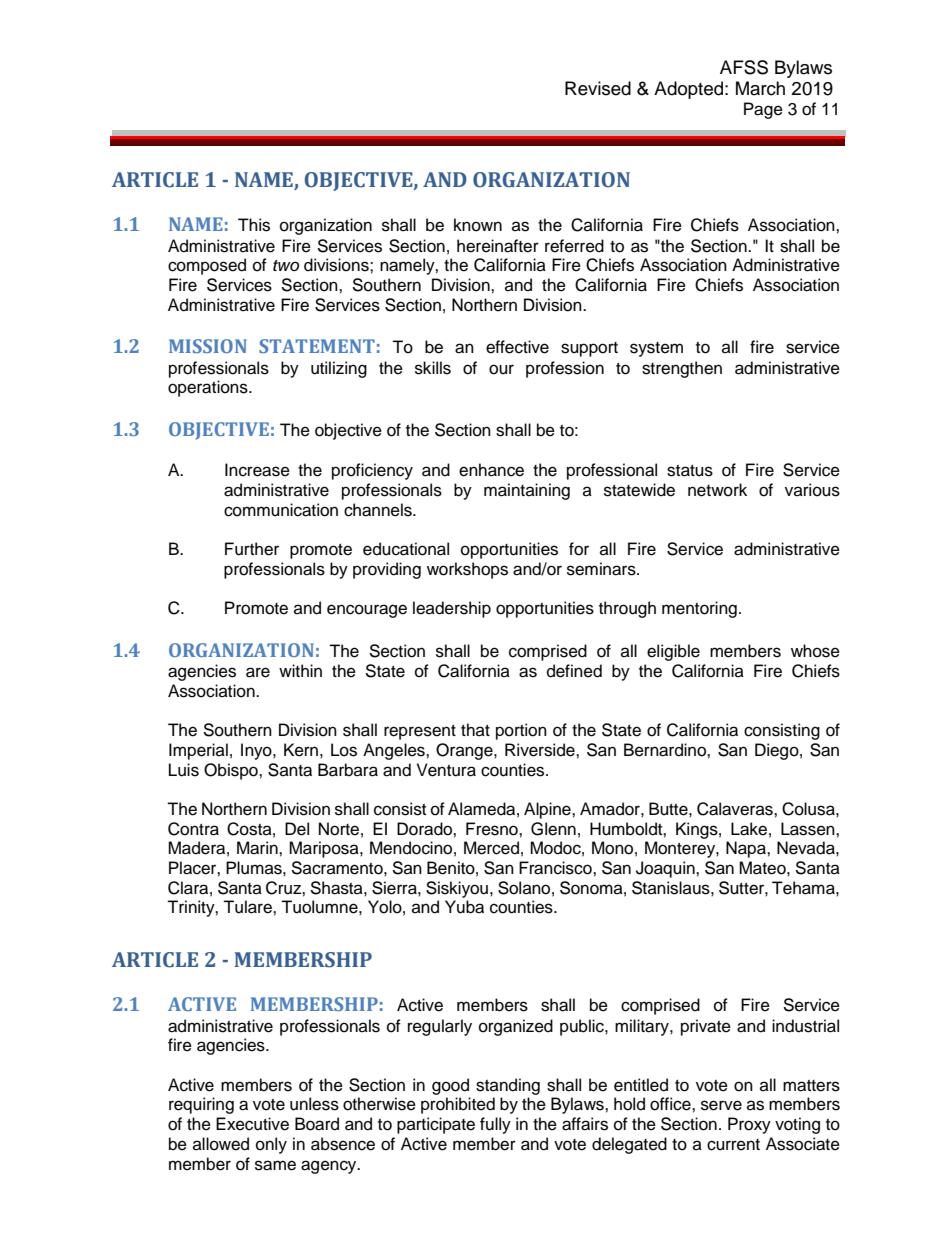 The image size is (952, 1233). I want to click on Marin, so click(258, 848).
